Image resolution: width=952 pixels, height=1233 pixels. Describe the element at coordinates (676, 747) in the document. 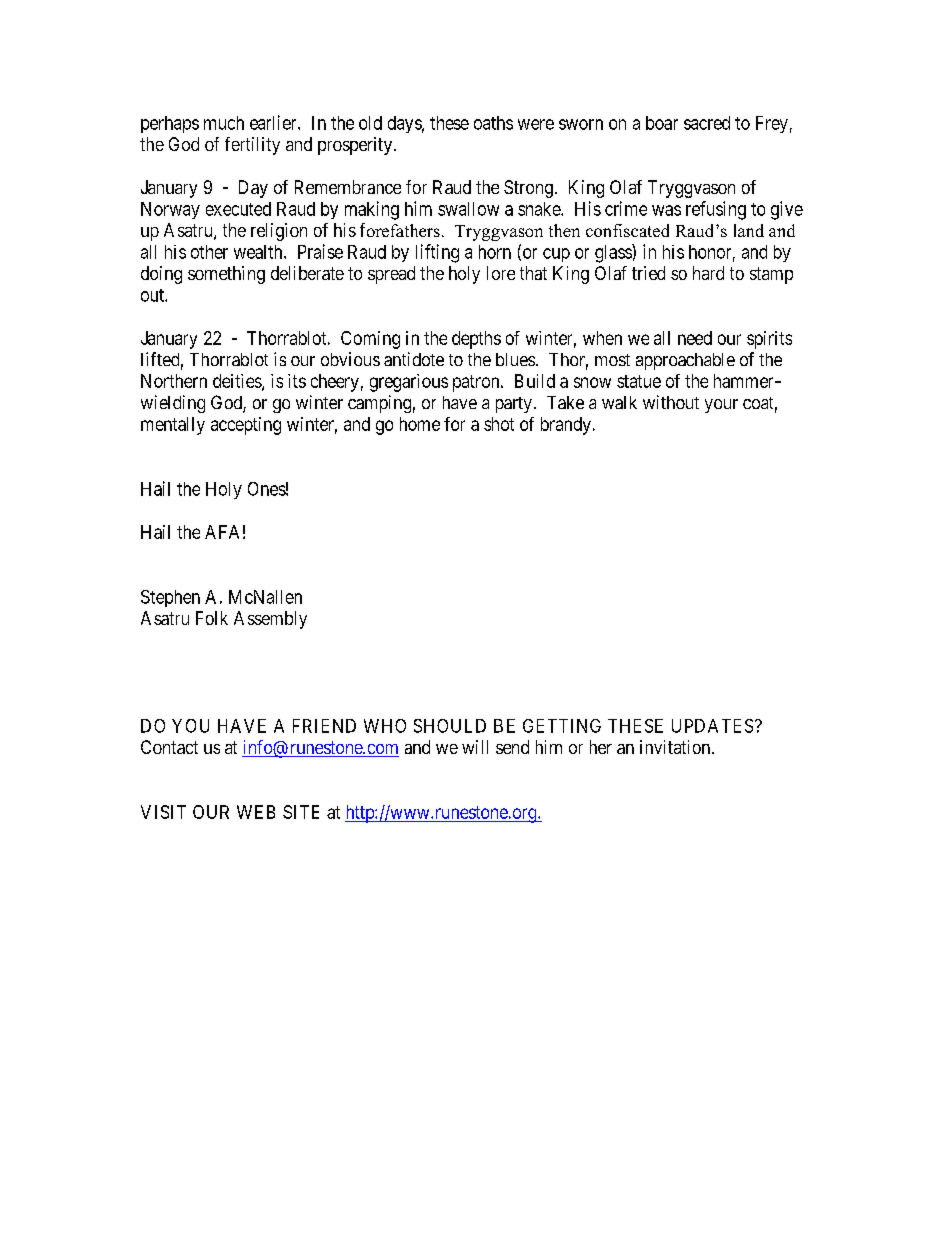

I see `invitation` at that location.
